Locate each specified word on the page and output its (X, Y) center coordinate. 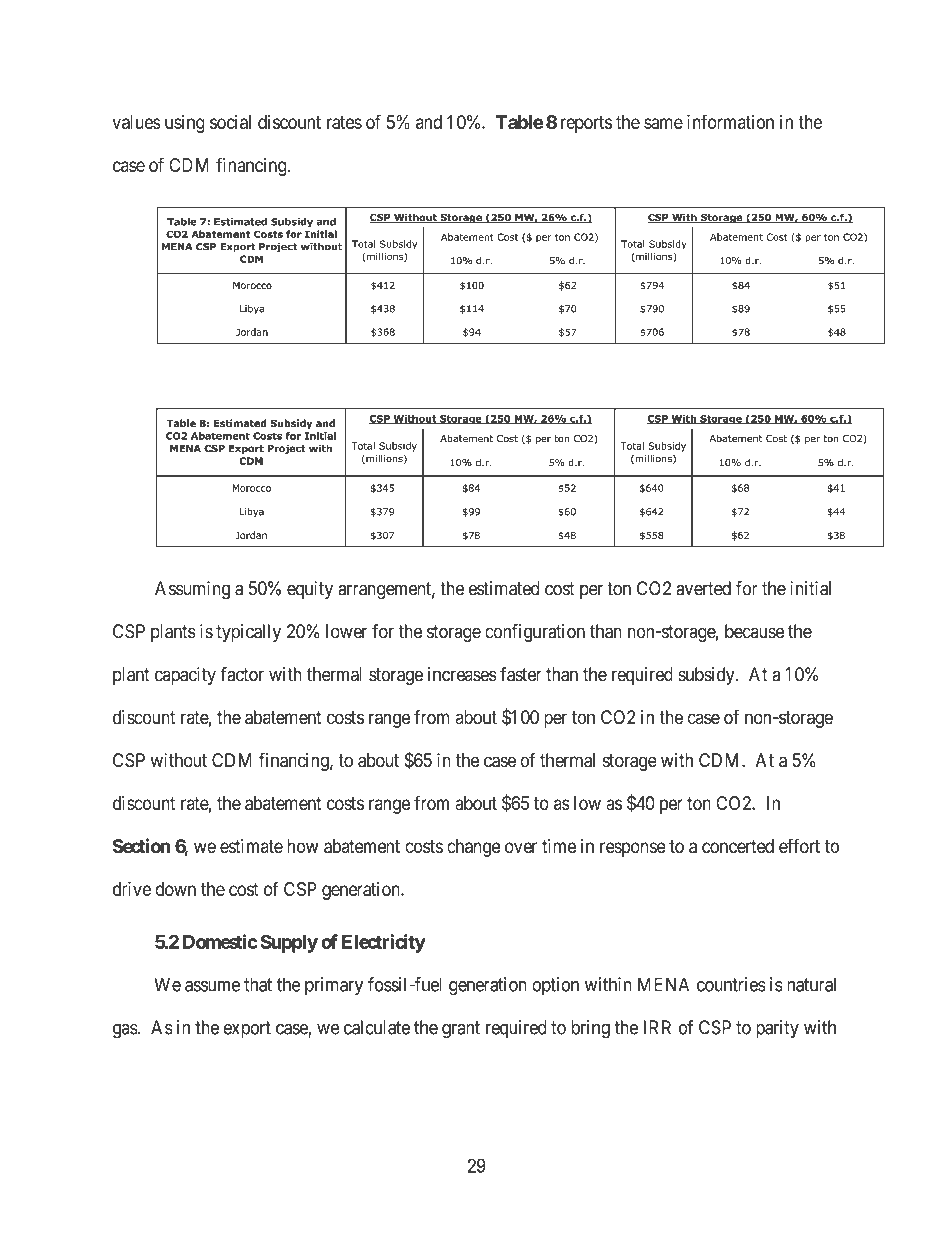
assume (212, 986)
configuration (535, 633)
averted (703, 588)
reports (586, 124)
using (185, 124)
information (730, 121)
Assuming (192, 590)
